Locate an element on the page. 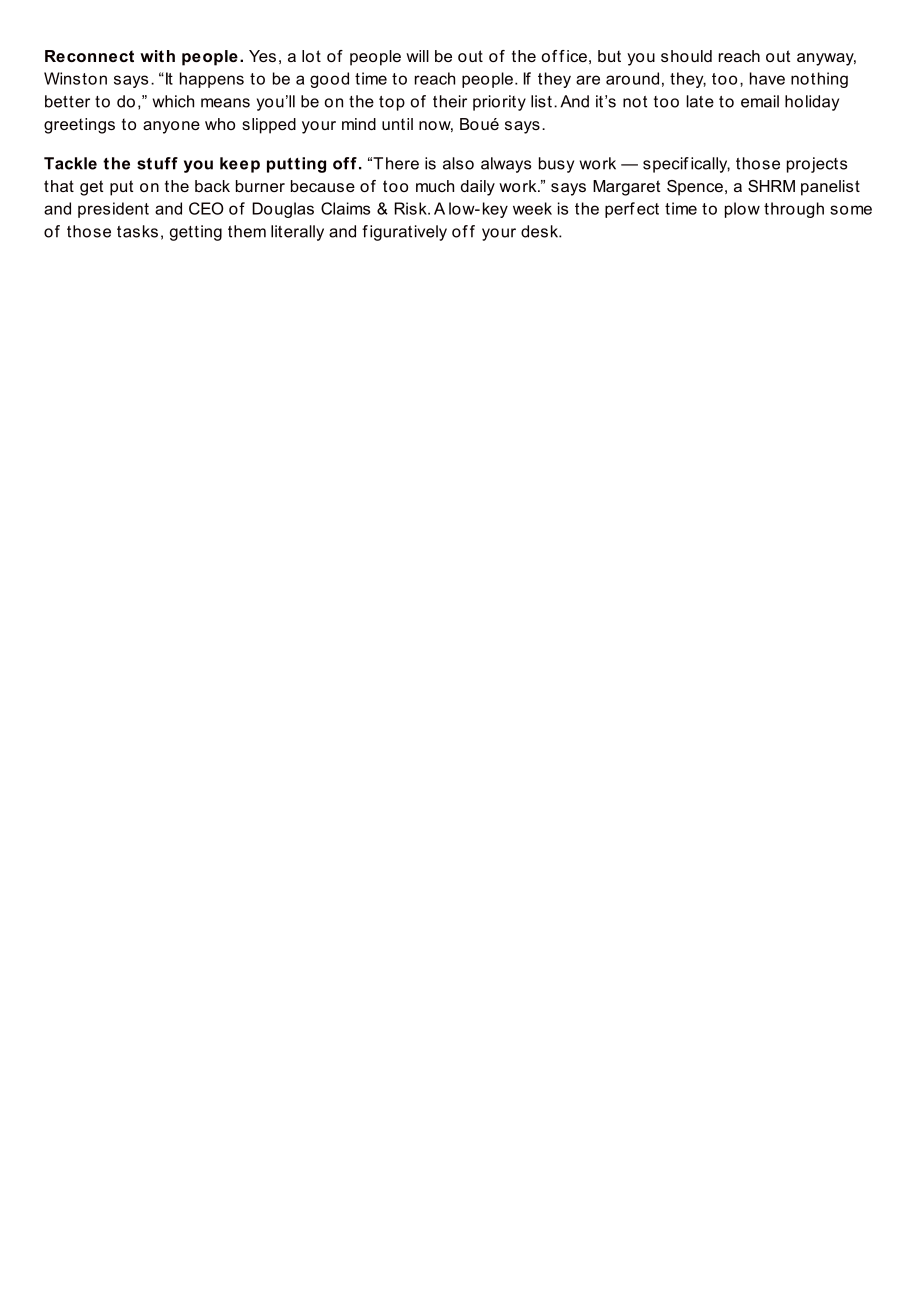 The width and height of the document is (924, 1308). tasks is located at coordinates (137, 231).
